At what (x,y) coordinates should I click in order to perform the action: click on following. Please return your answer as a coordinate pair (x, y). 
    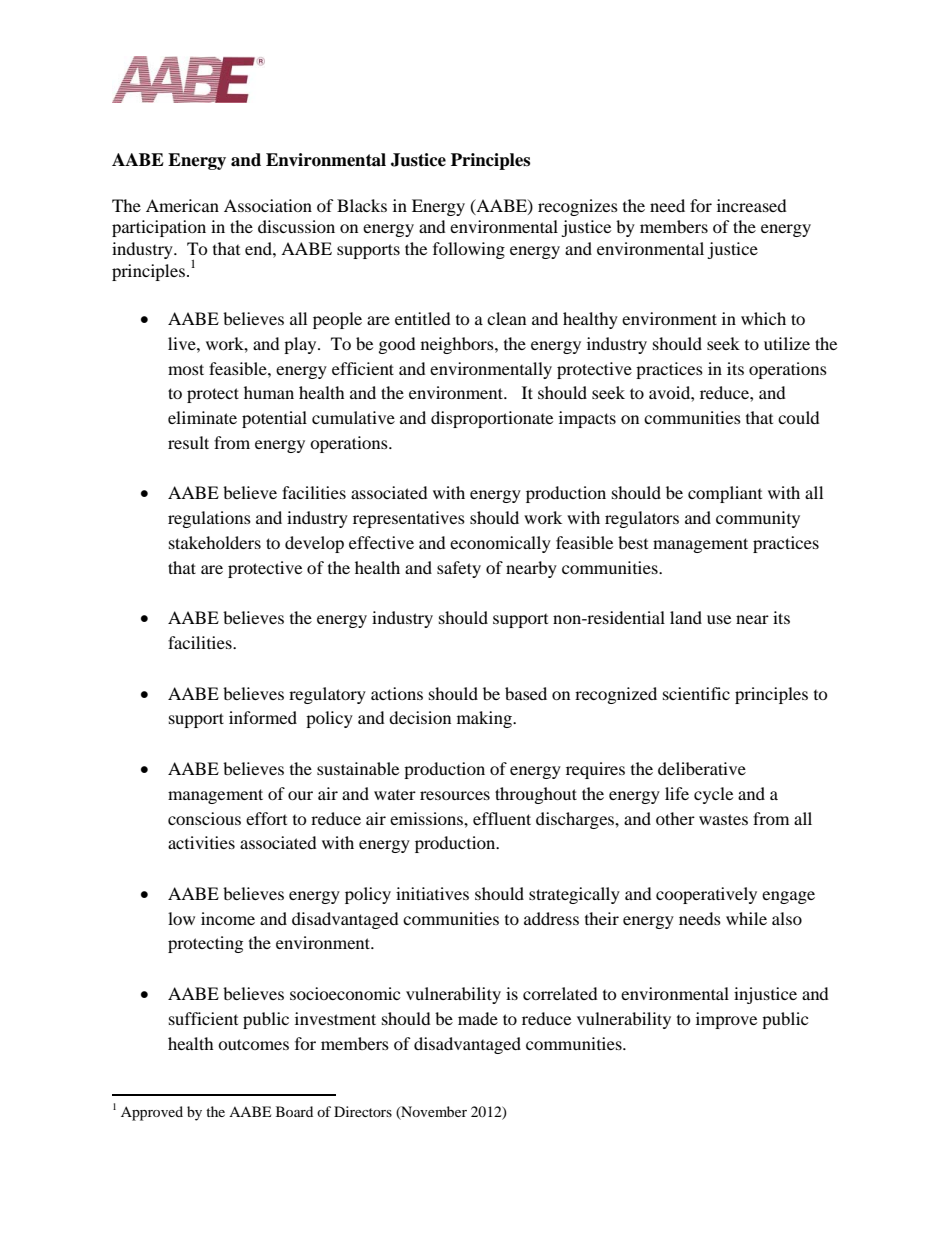
    Looking at the image, I should click on (469, 250).
